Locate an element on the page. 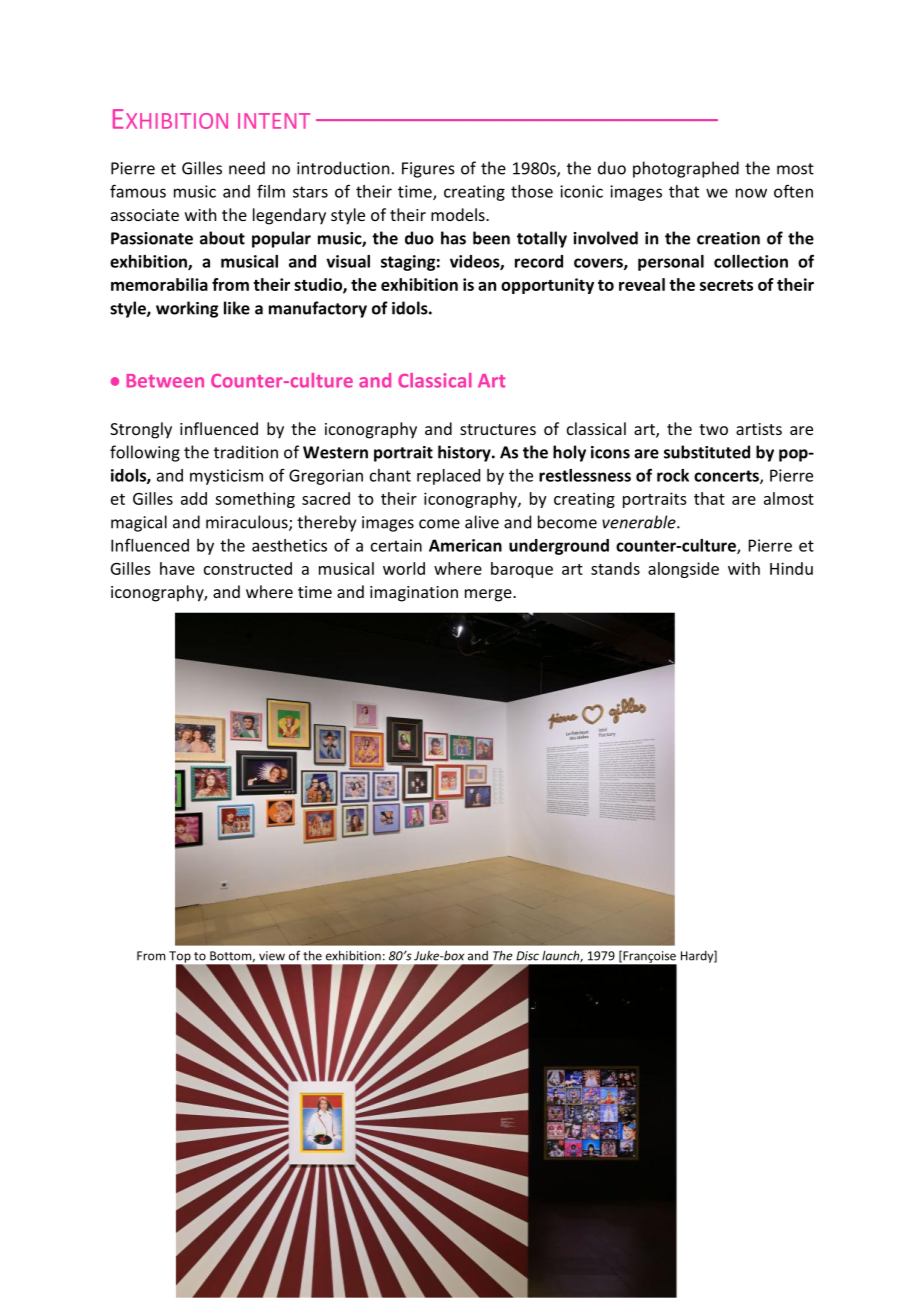 The image size is (924, 1308). opportunity is located at coordinates (547, 286).
